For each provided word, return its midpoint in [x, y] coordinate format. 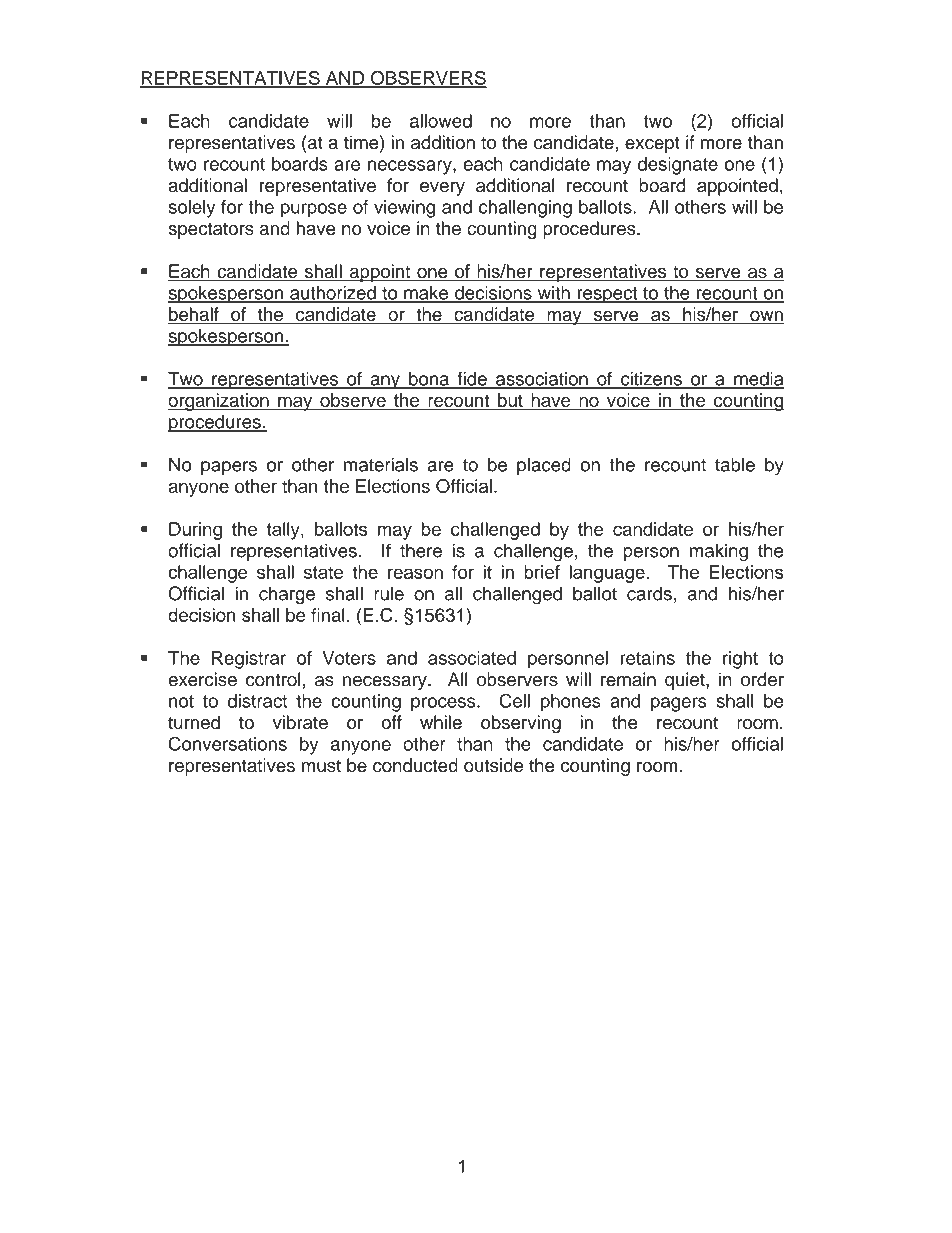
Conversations [228, 743]
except [652, 144]
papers [229, 468]
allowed [441, 121]
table [735, 464]
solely [192, 209]
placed [544, 466]
